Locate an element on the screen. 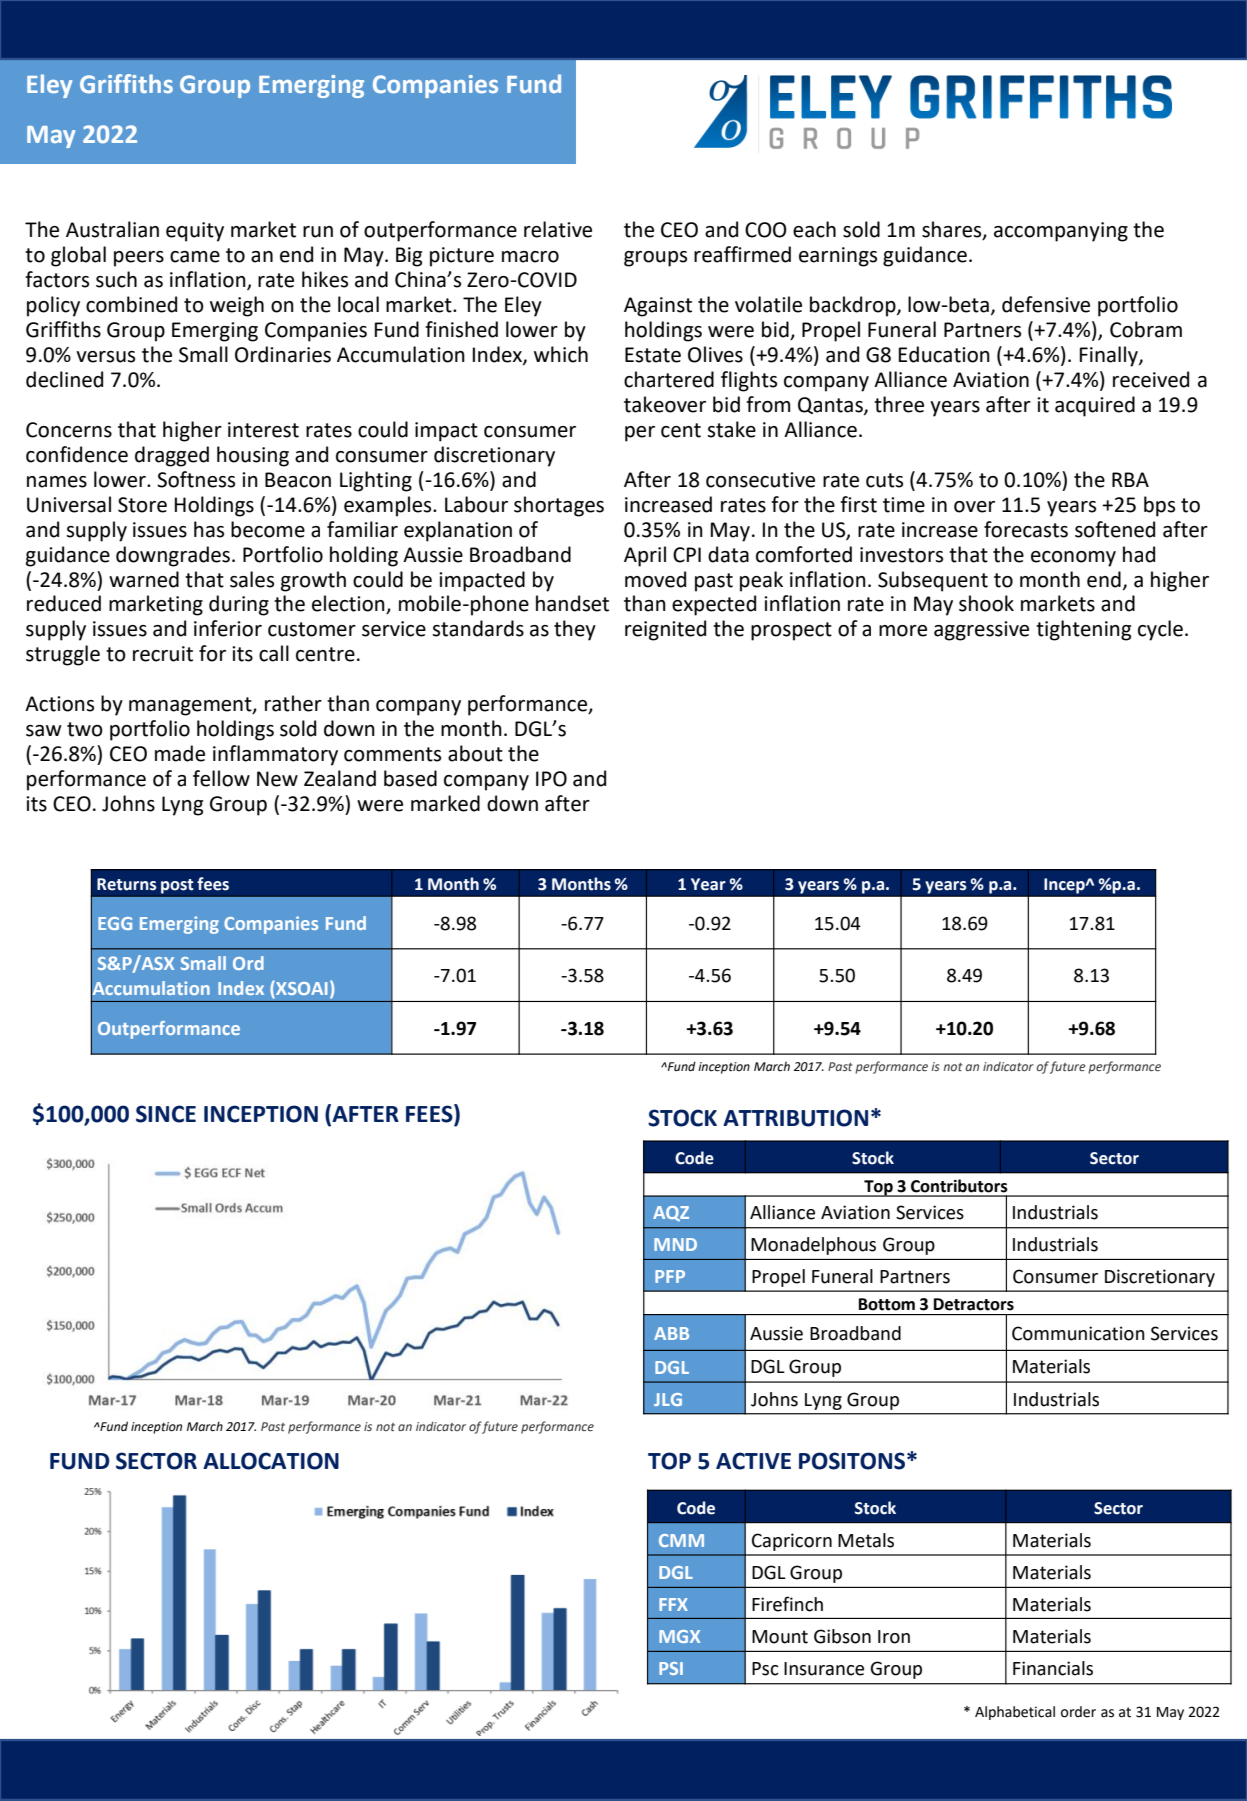 Image resolution: width=1247 pixels, height=1801 pixels. ALLOCATION is located at coordinates (271, 1461).
